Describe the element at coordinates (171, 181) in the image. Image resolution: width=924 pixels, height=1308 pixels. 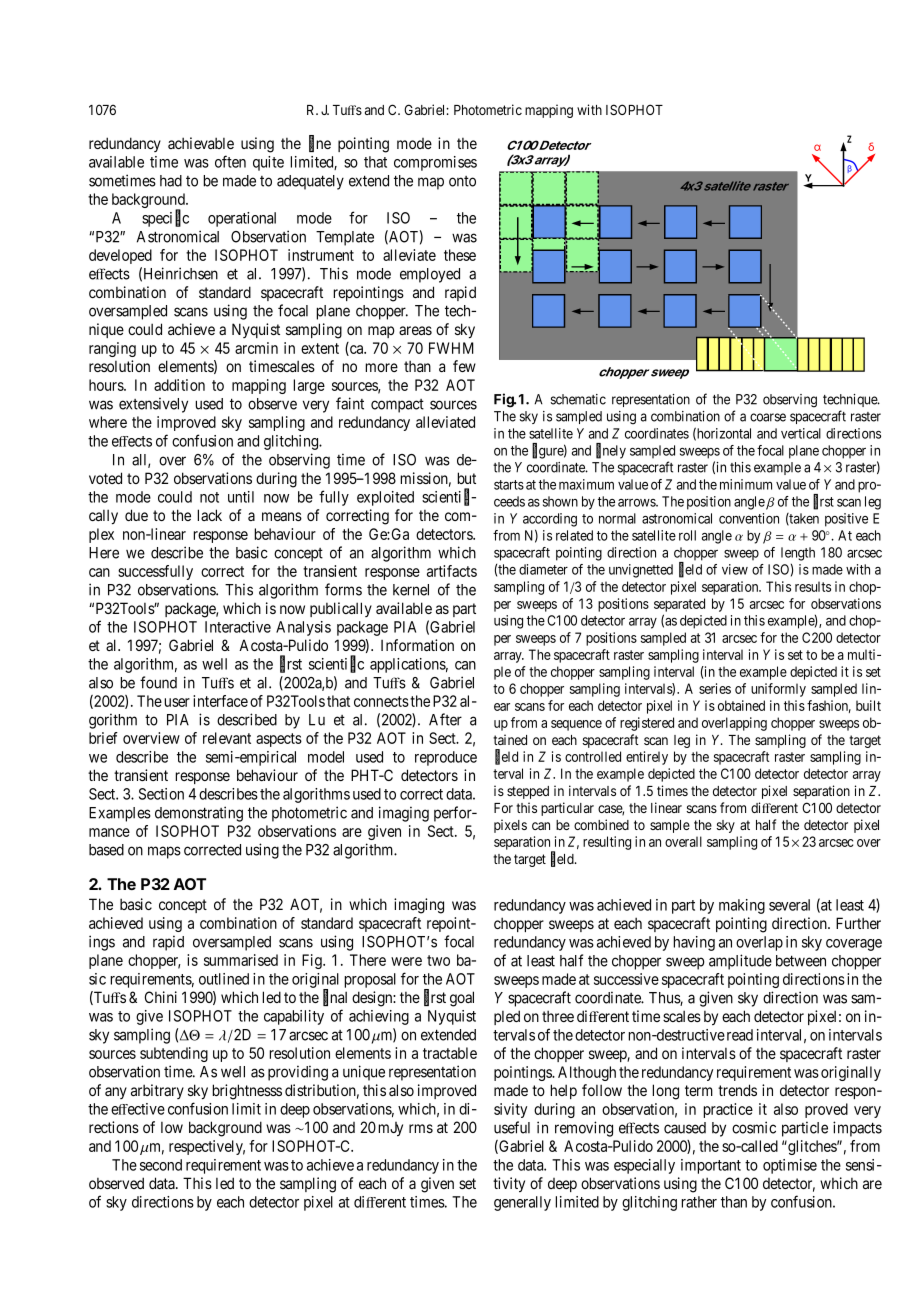
I see `had` at that location.
